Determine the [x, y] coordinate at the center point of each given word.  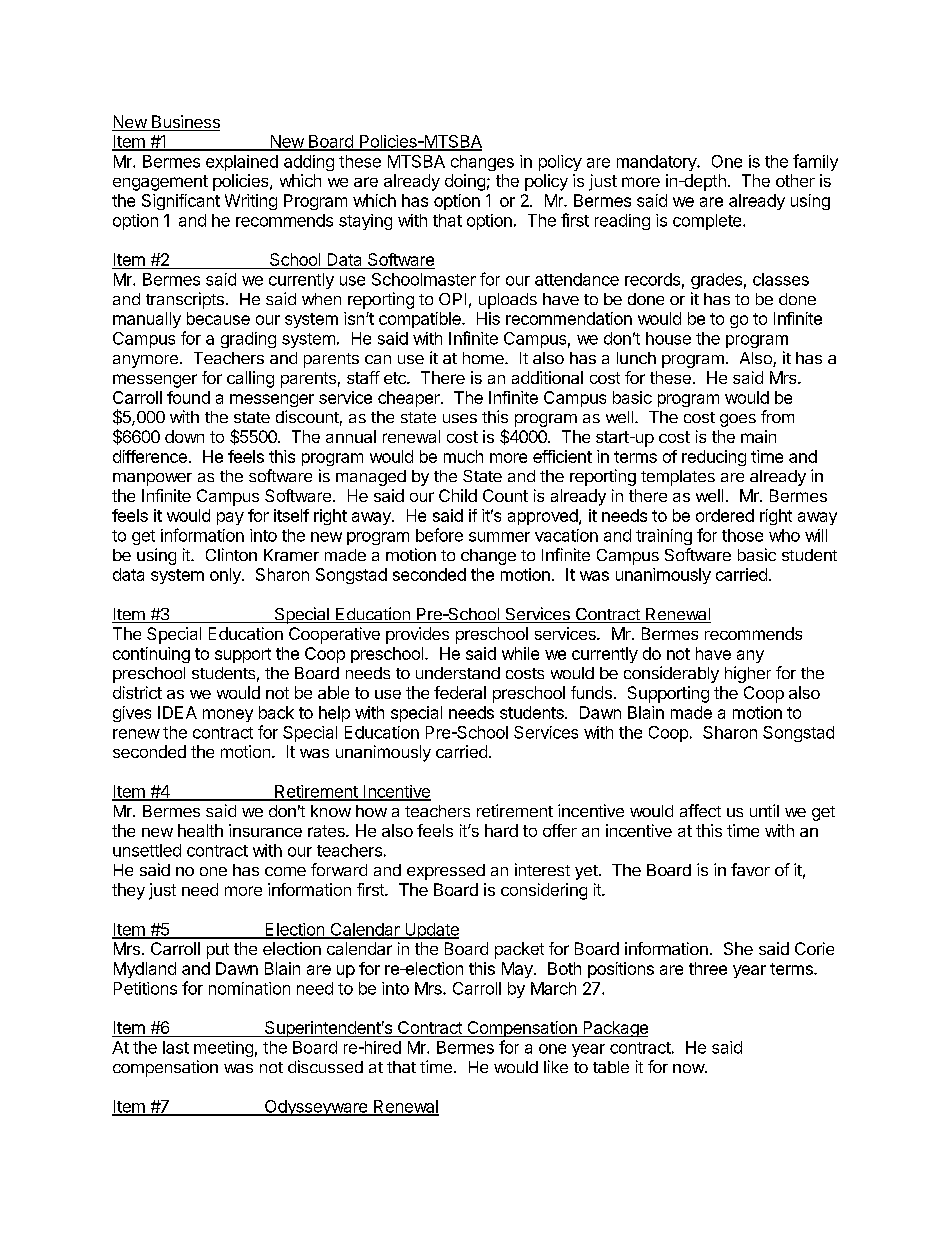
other [795, 180]
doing [465, 182]
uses [460, 418]
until [764, 810]
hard [501, 830]
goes [738, 420]
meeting [223, 1049]
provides [417, 635]
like [556, 1066]
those [742, 535]
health [200, 830]
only [226, 576]
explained [242, 163]
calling [250, 379]
